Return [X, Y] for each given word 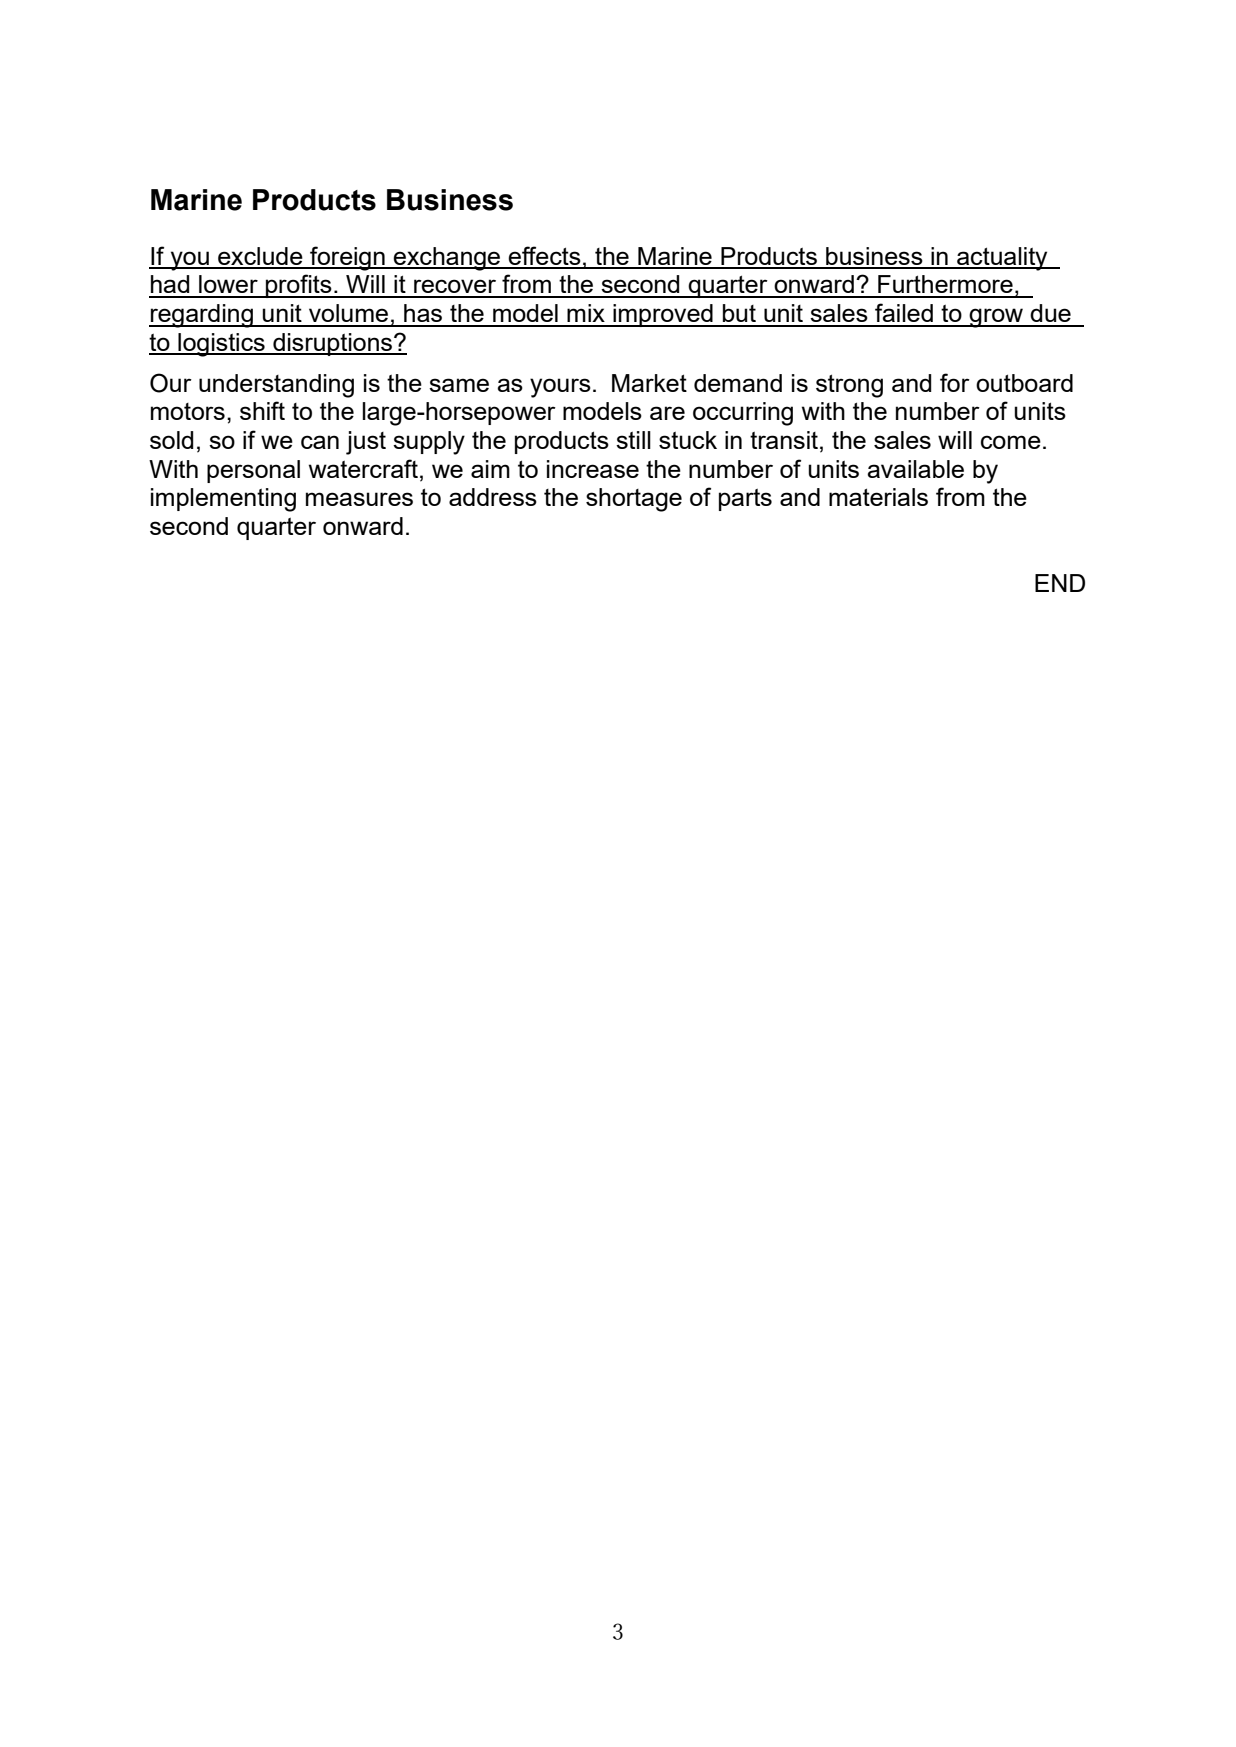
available [915, 469]
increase [593, 469]
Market [649, 383]
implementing [223, 500]
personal [253, 471]
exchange [447, 259]
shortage [634, 500]
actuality [1002, 259]
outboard [1024, 383]
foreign [347, 258]
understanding [276, 386]
